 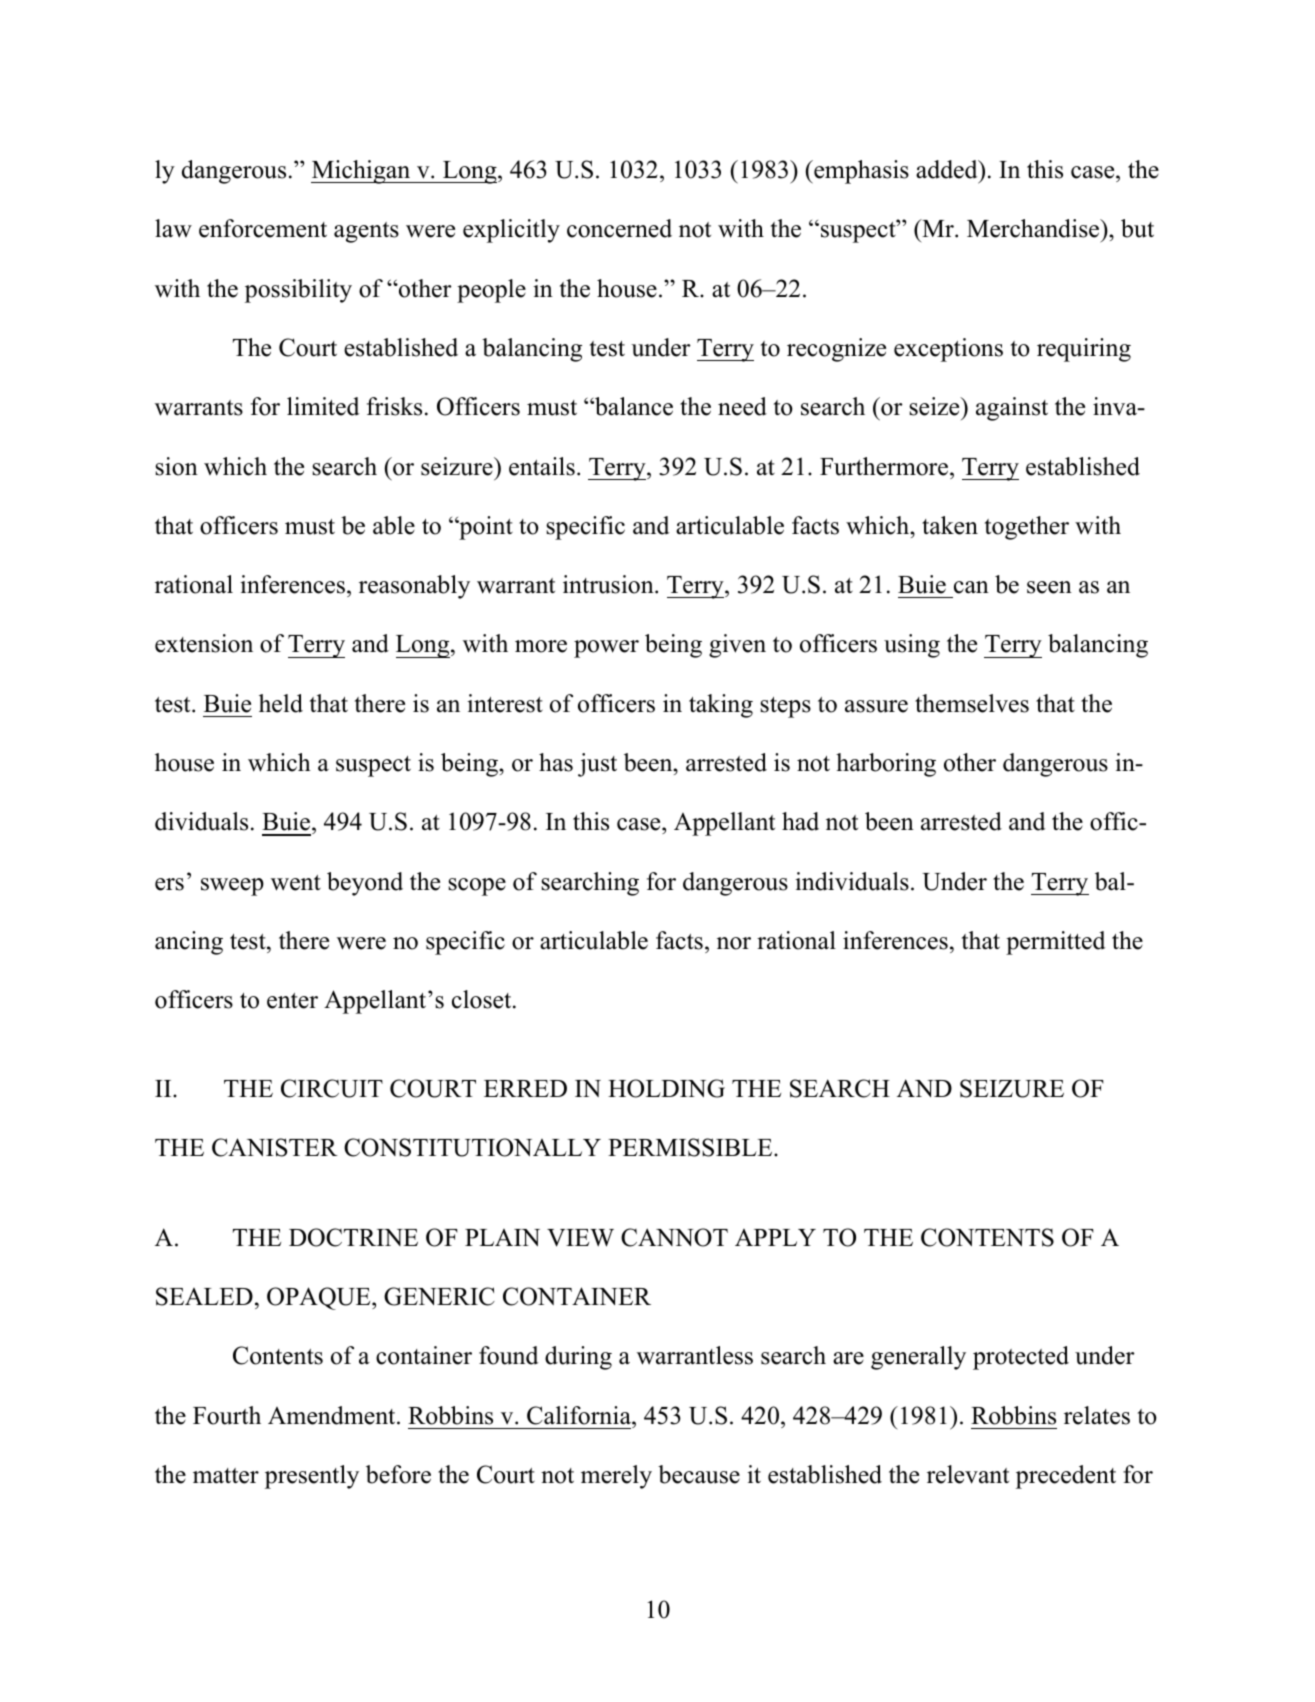 What do you see at coordinates (296, 883) in the screenshot?
I see `went` at bounding box center [296, 883].
